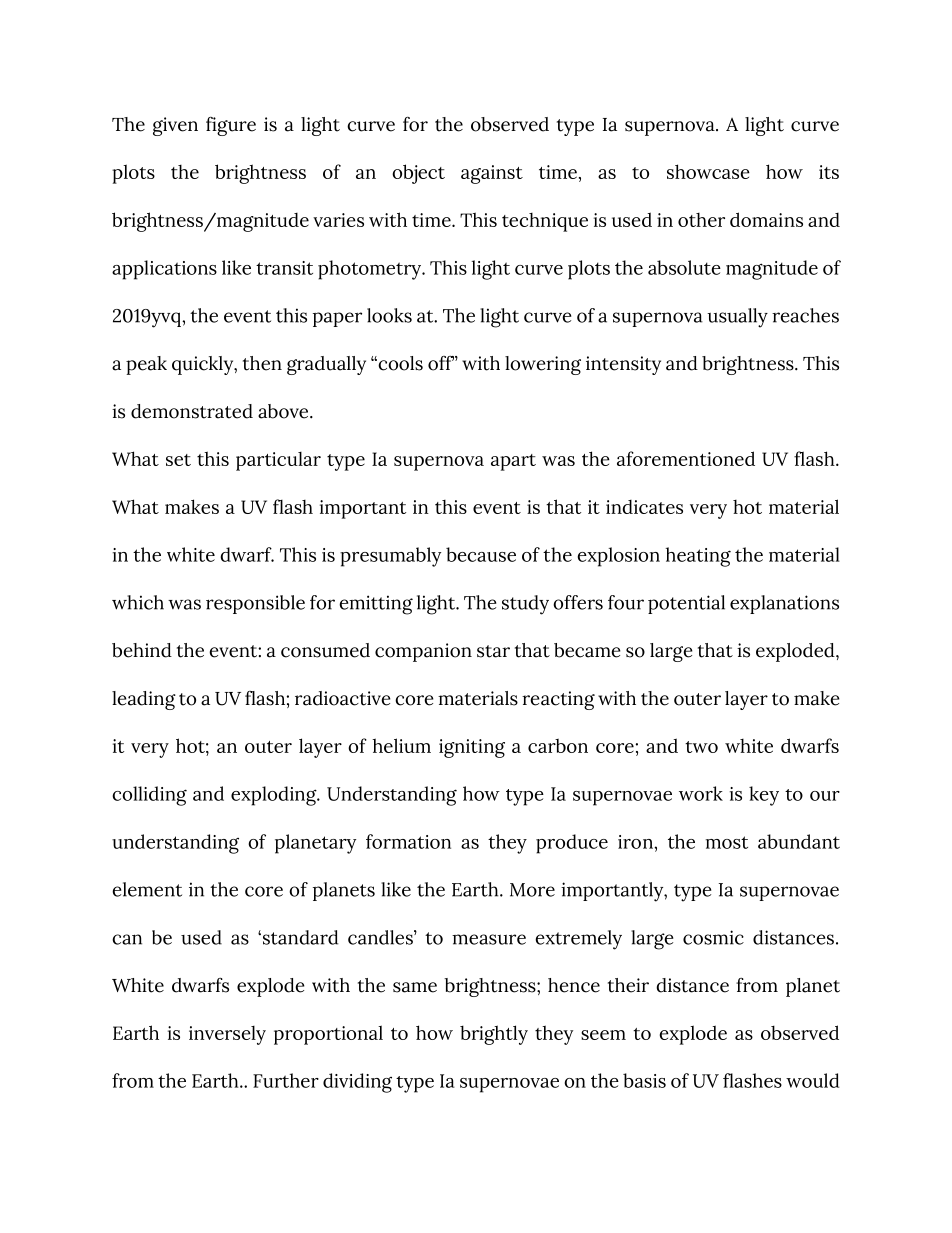 This screenshot has height=1233, width=952. I want to click on responsible, so click(255, 604).
